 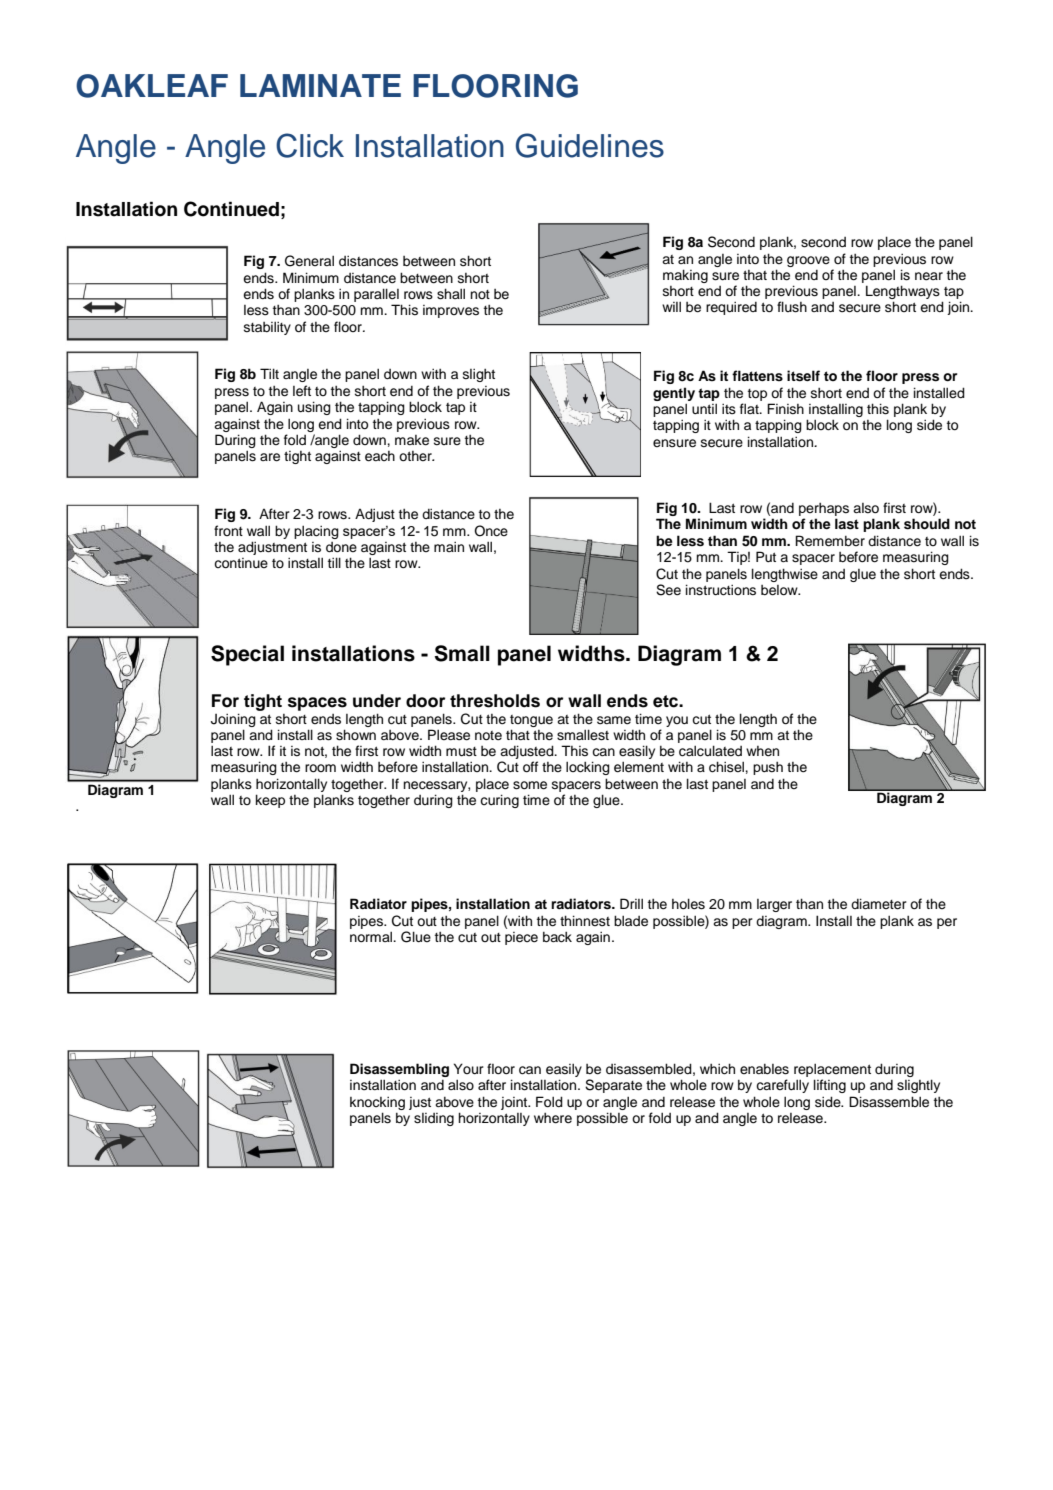 What do you see at coordinates (310, 145) in the screenshot?
I see `Click` at bounding box center [310, 145].
